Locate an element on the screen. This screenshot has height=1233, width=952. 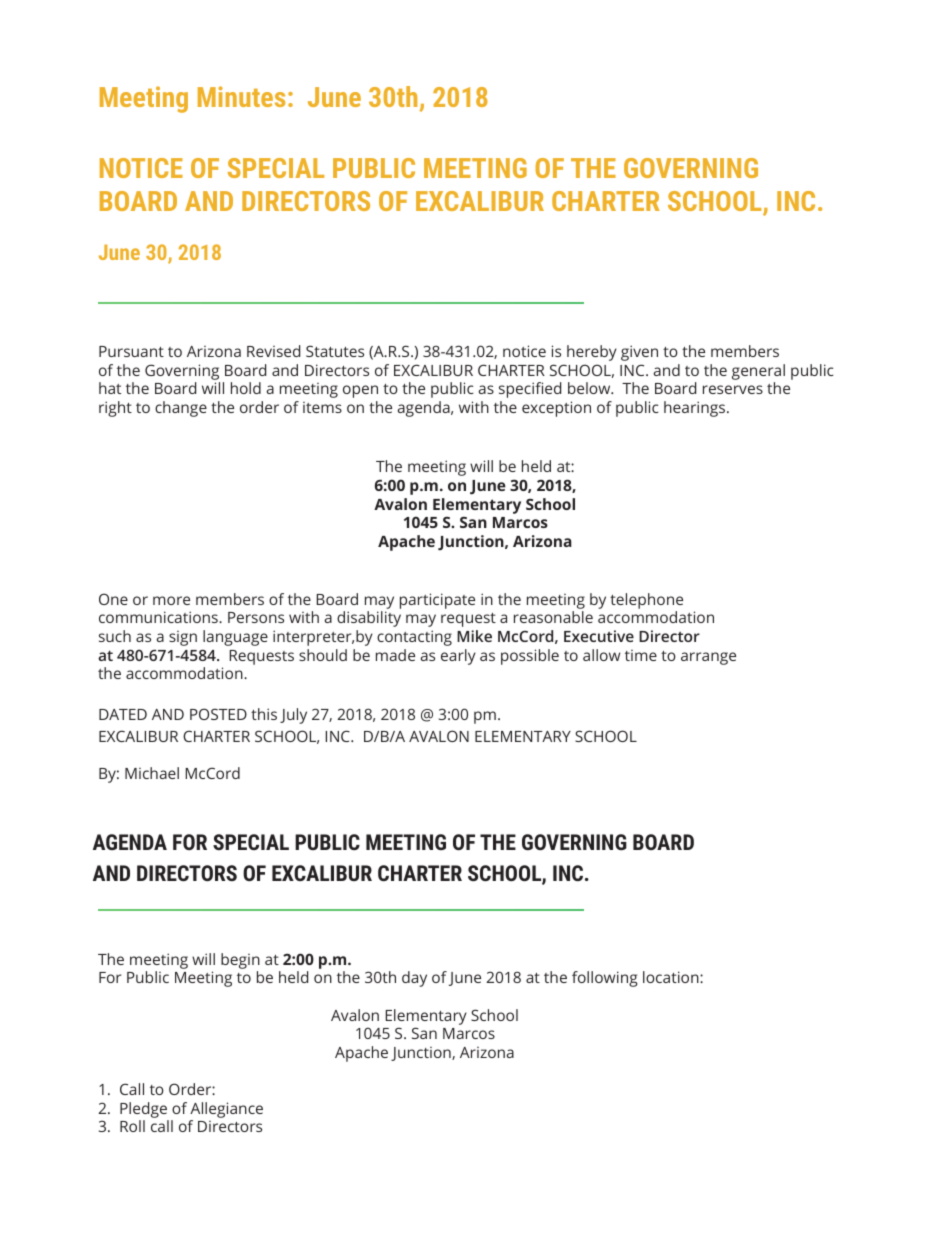
Michael is located at coordinates (152, 773).
